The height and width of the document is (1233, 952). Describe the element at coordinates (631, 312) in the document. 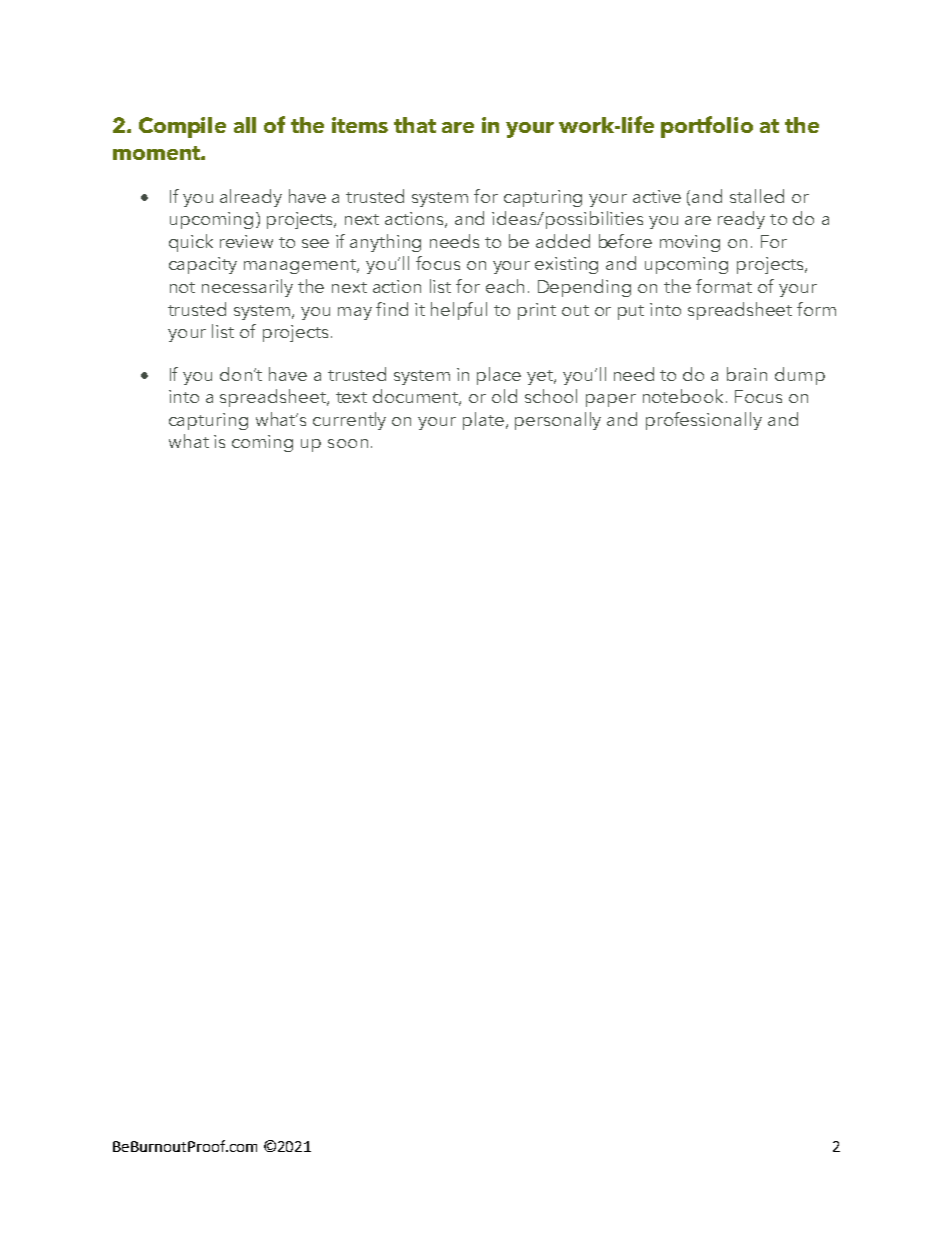

I see `put` at that location.
